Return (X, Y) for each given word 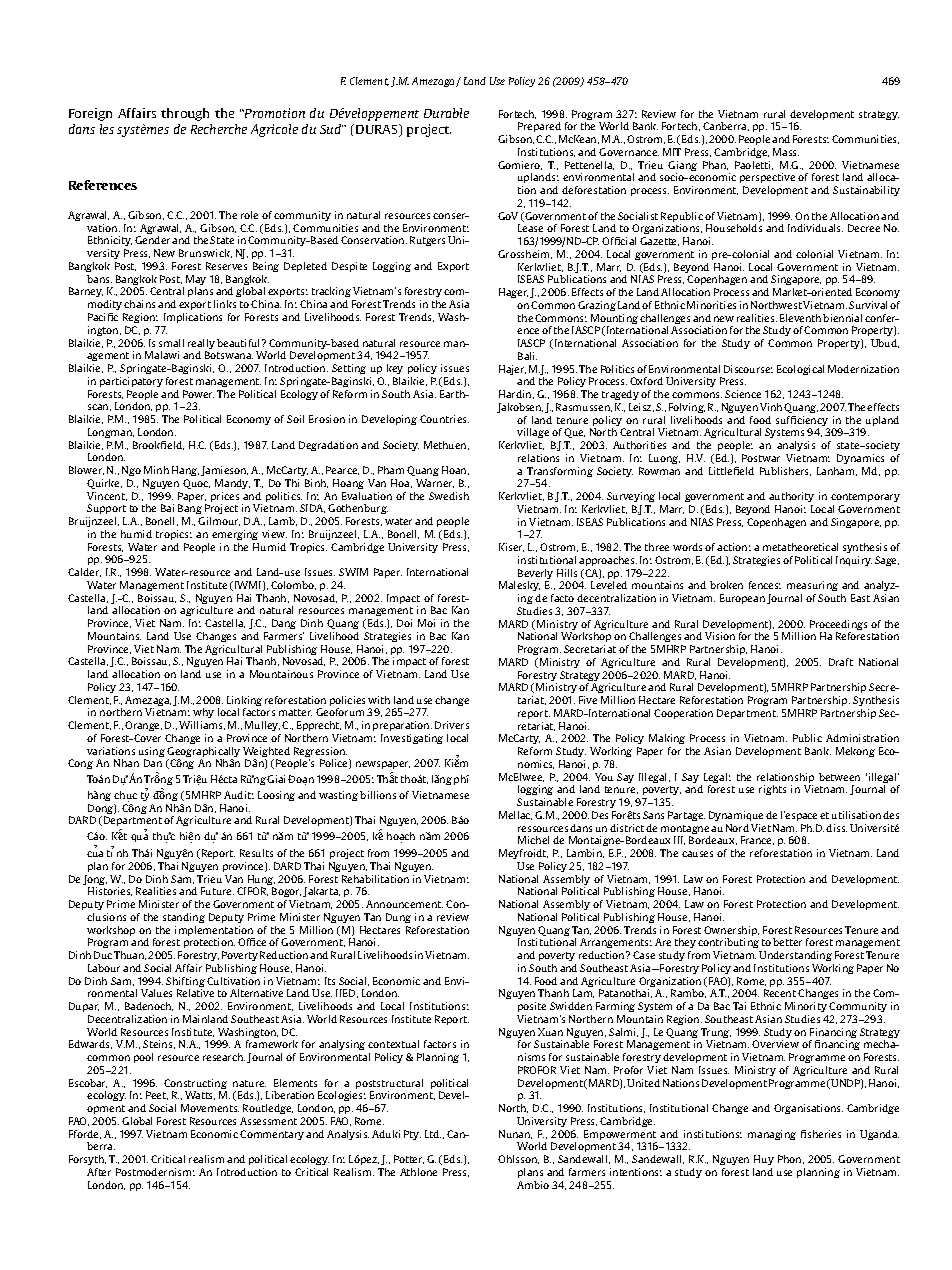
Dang (284, 624)
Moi (426, 623)
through (185, 114)
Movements (210, 1108)
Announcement (404, 904)
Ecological (800, 370)
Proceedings (838, 626)
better (787, 942)
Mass (786, 152)
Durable (446, 113)
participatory (131, 382)
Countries (444, 419)
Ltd (433, 1134)
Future (217, 891)
